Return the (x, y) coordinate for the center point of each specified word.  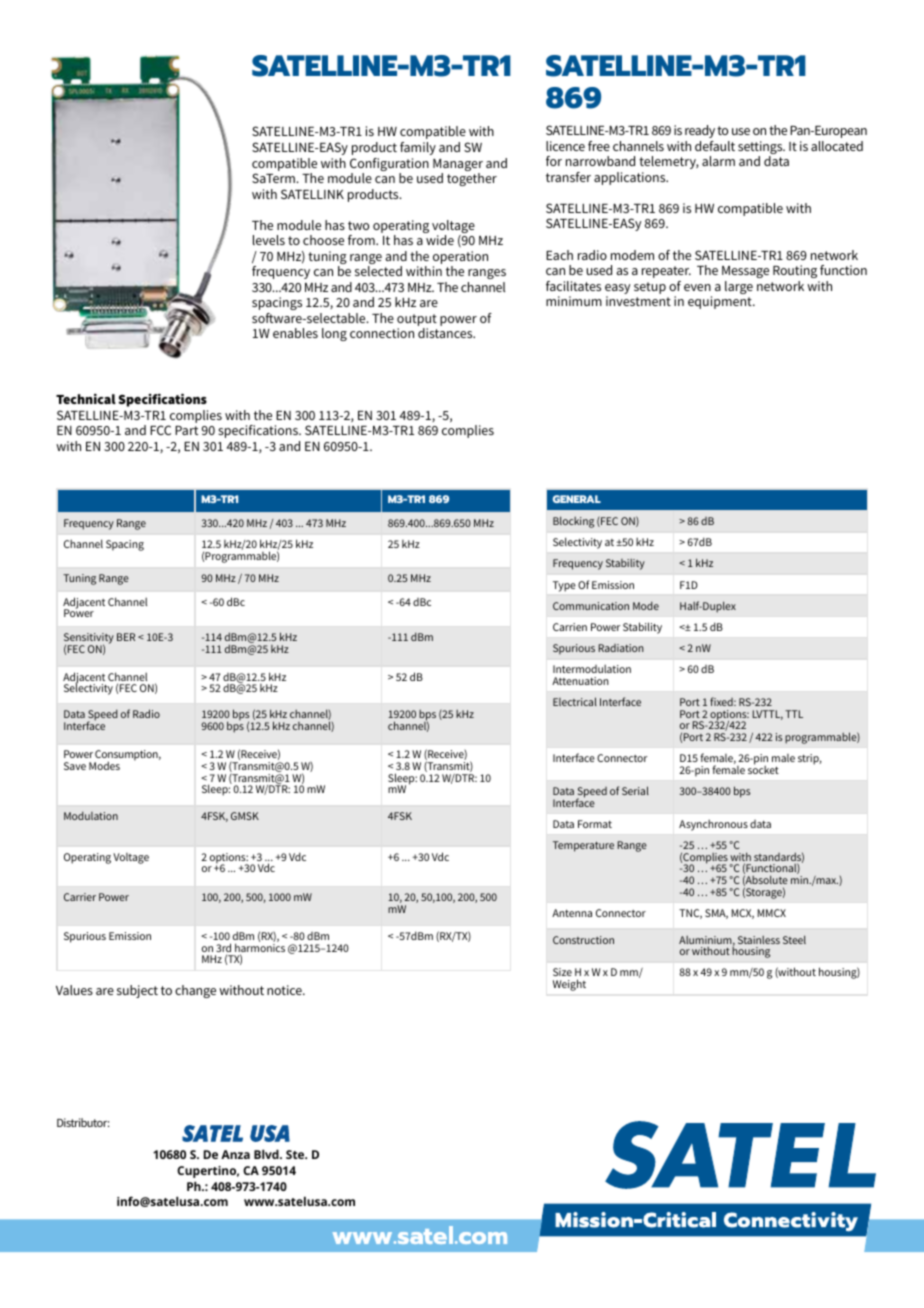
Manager (458, 166)
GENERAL (577, 499)
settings (761, 149)
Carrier (80, 897)
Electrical (575, 701)
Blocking (573, 522)
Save (75, 766)
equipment (721, 302)
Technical (86, 398)
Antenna (572, 913)
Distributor (83, 1122)
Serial (635, 790)
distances (446, 333)
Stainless (759, 940)
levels (269, 240)
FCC (160, 430)
